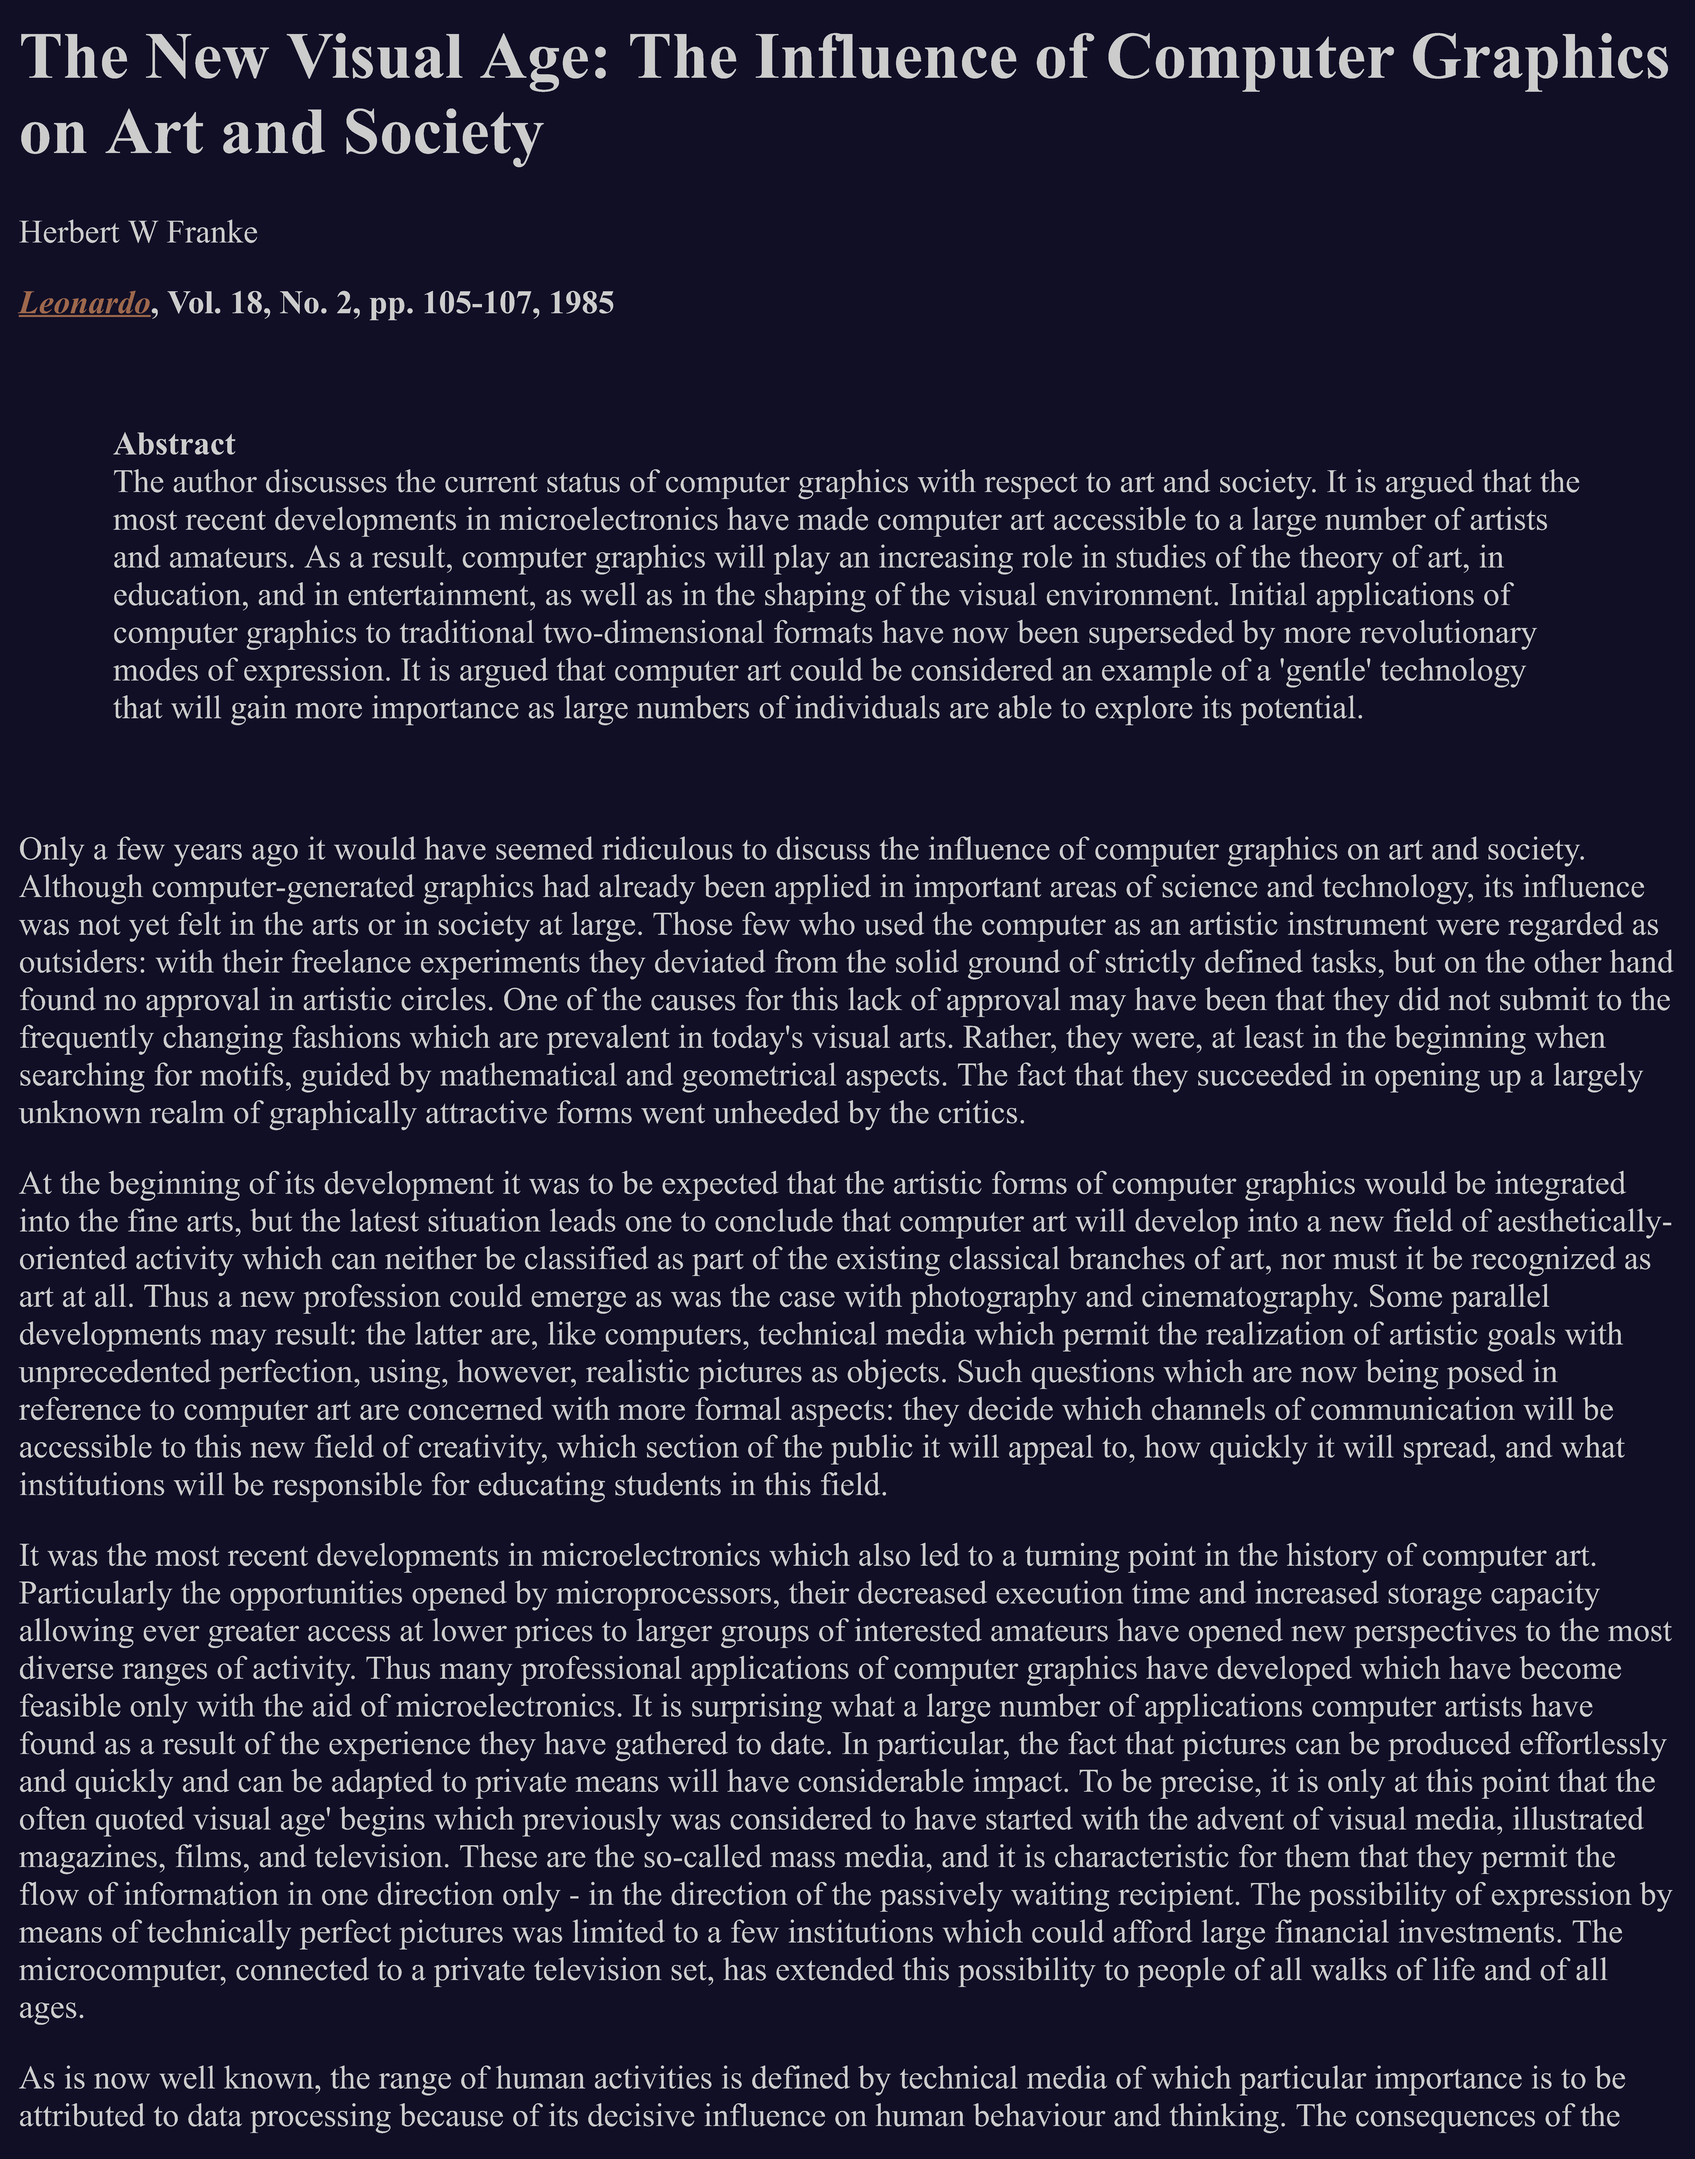  I want to click on theory, so click(1341, 559).
